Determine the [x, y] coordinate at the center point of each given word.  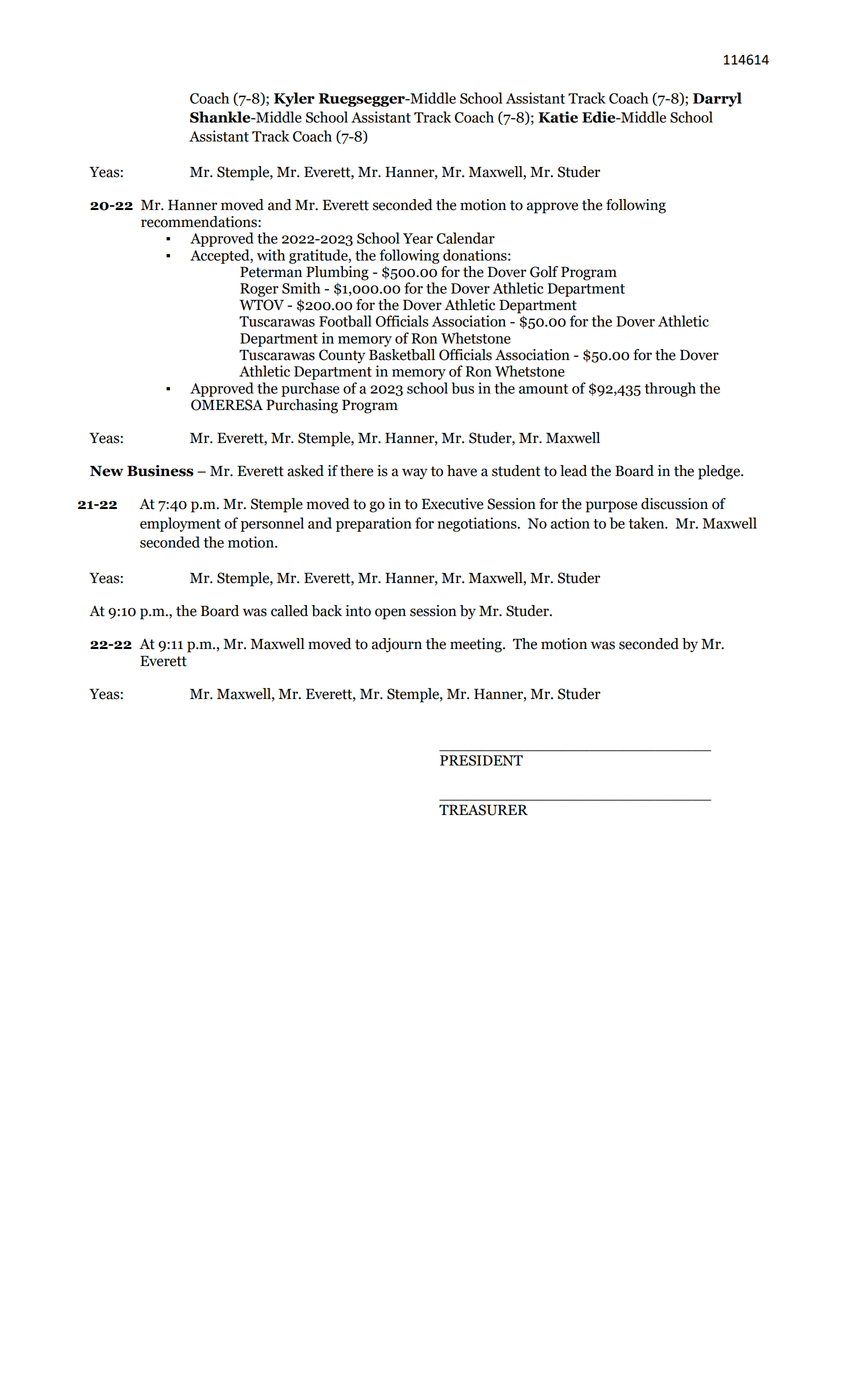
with [271, 255]
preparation [374, 524]
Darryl [717, 99]
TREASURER [483, 810]
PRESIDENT [481, 760]
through [670, 389]
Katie [558, 117]
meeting [477, 645]
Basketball [402, 353]
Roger [259, 290]
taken [648, 523]
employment [180, 524]
